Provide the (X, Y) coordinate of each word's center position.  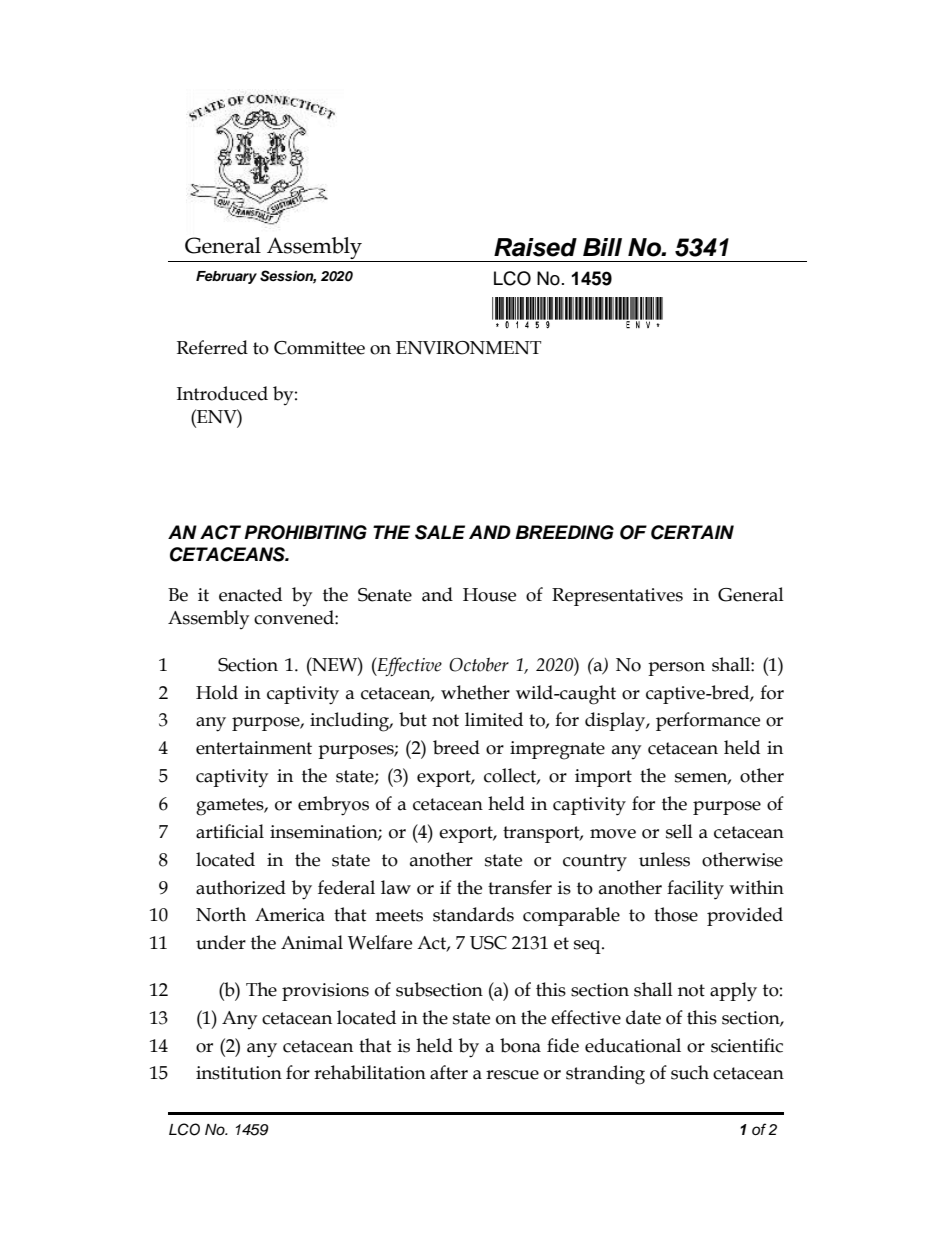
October (479, 664)
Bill (602, 247)
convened (295, 617)
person (676, 669)
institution (239, 1073)
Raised (535, 247)
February (226, 277)
